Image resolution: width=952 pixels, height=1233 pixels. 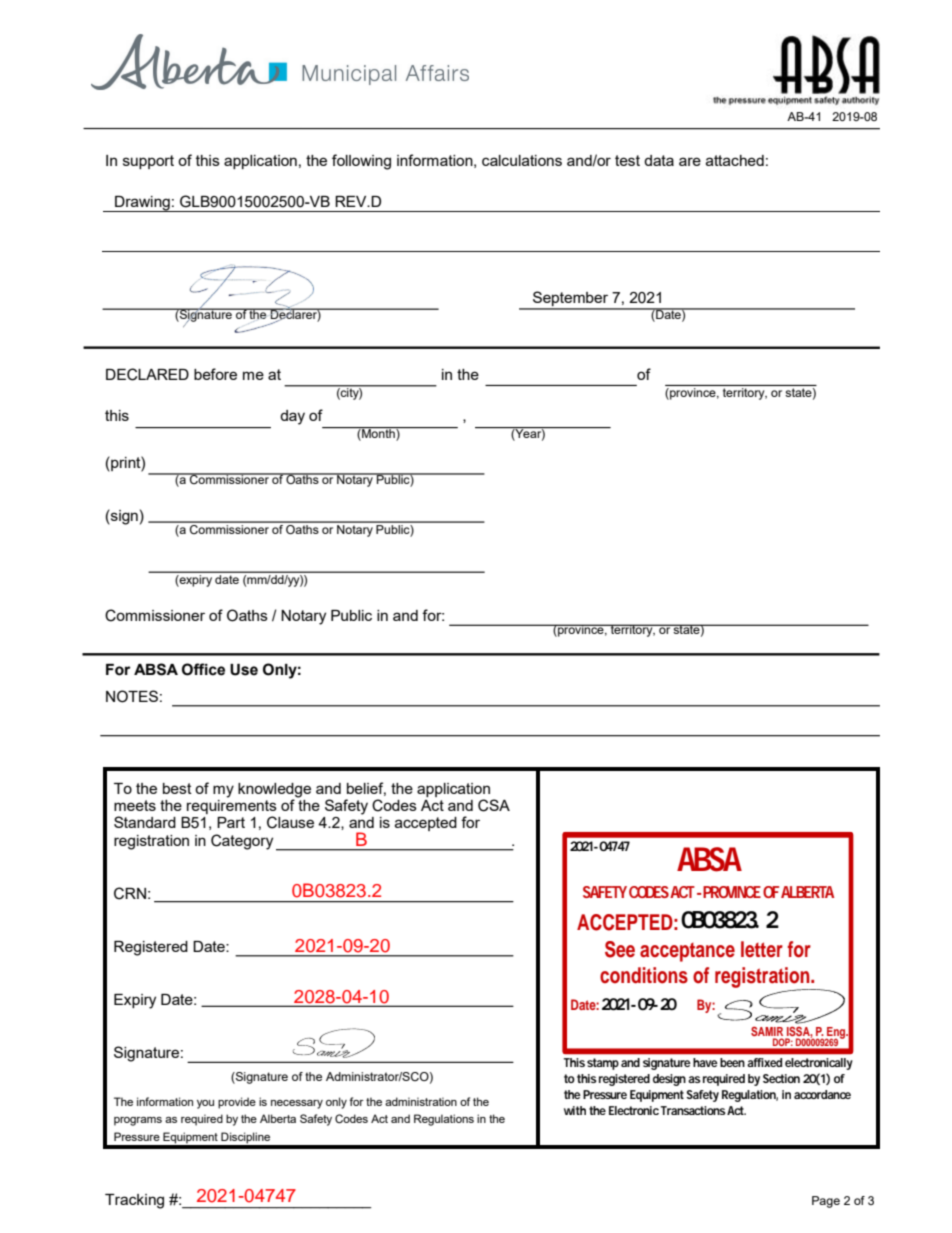 What do you see at coordinates (571, 300) in the page?
I see `September` at bounding box center [571, 300].
